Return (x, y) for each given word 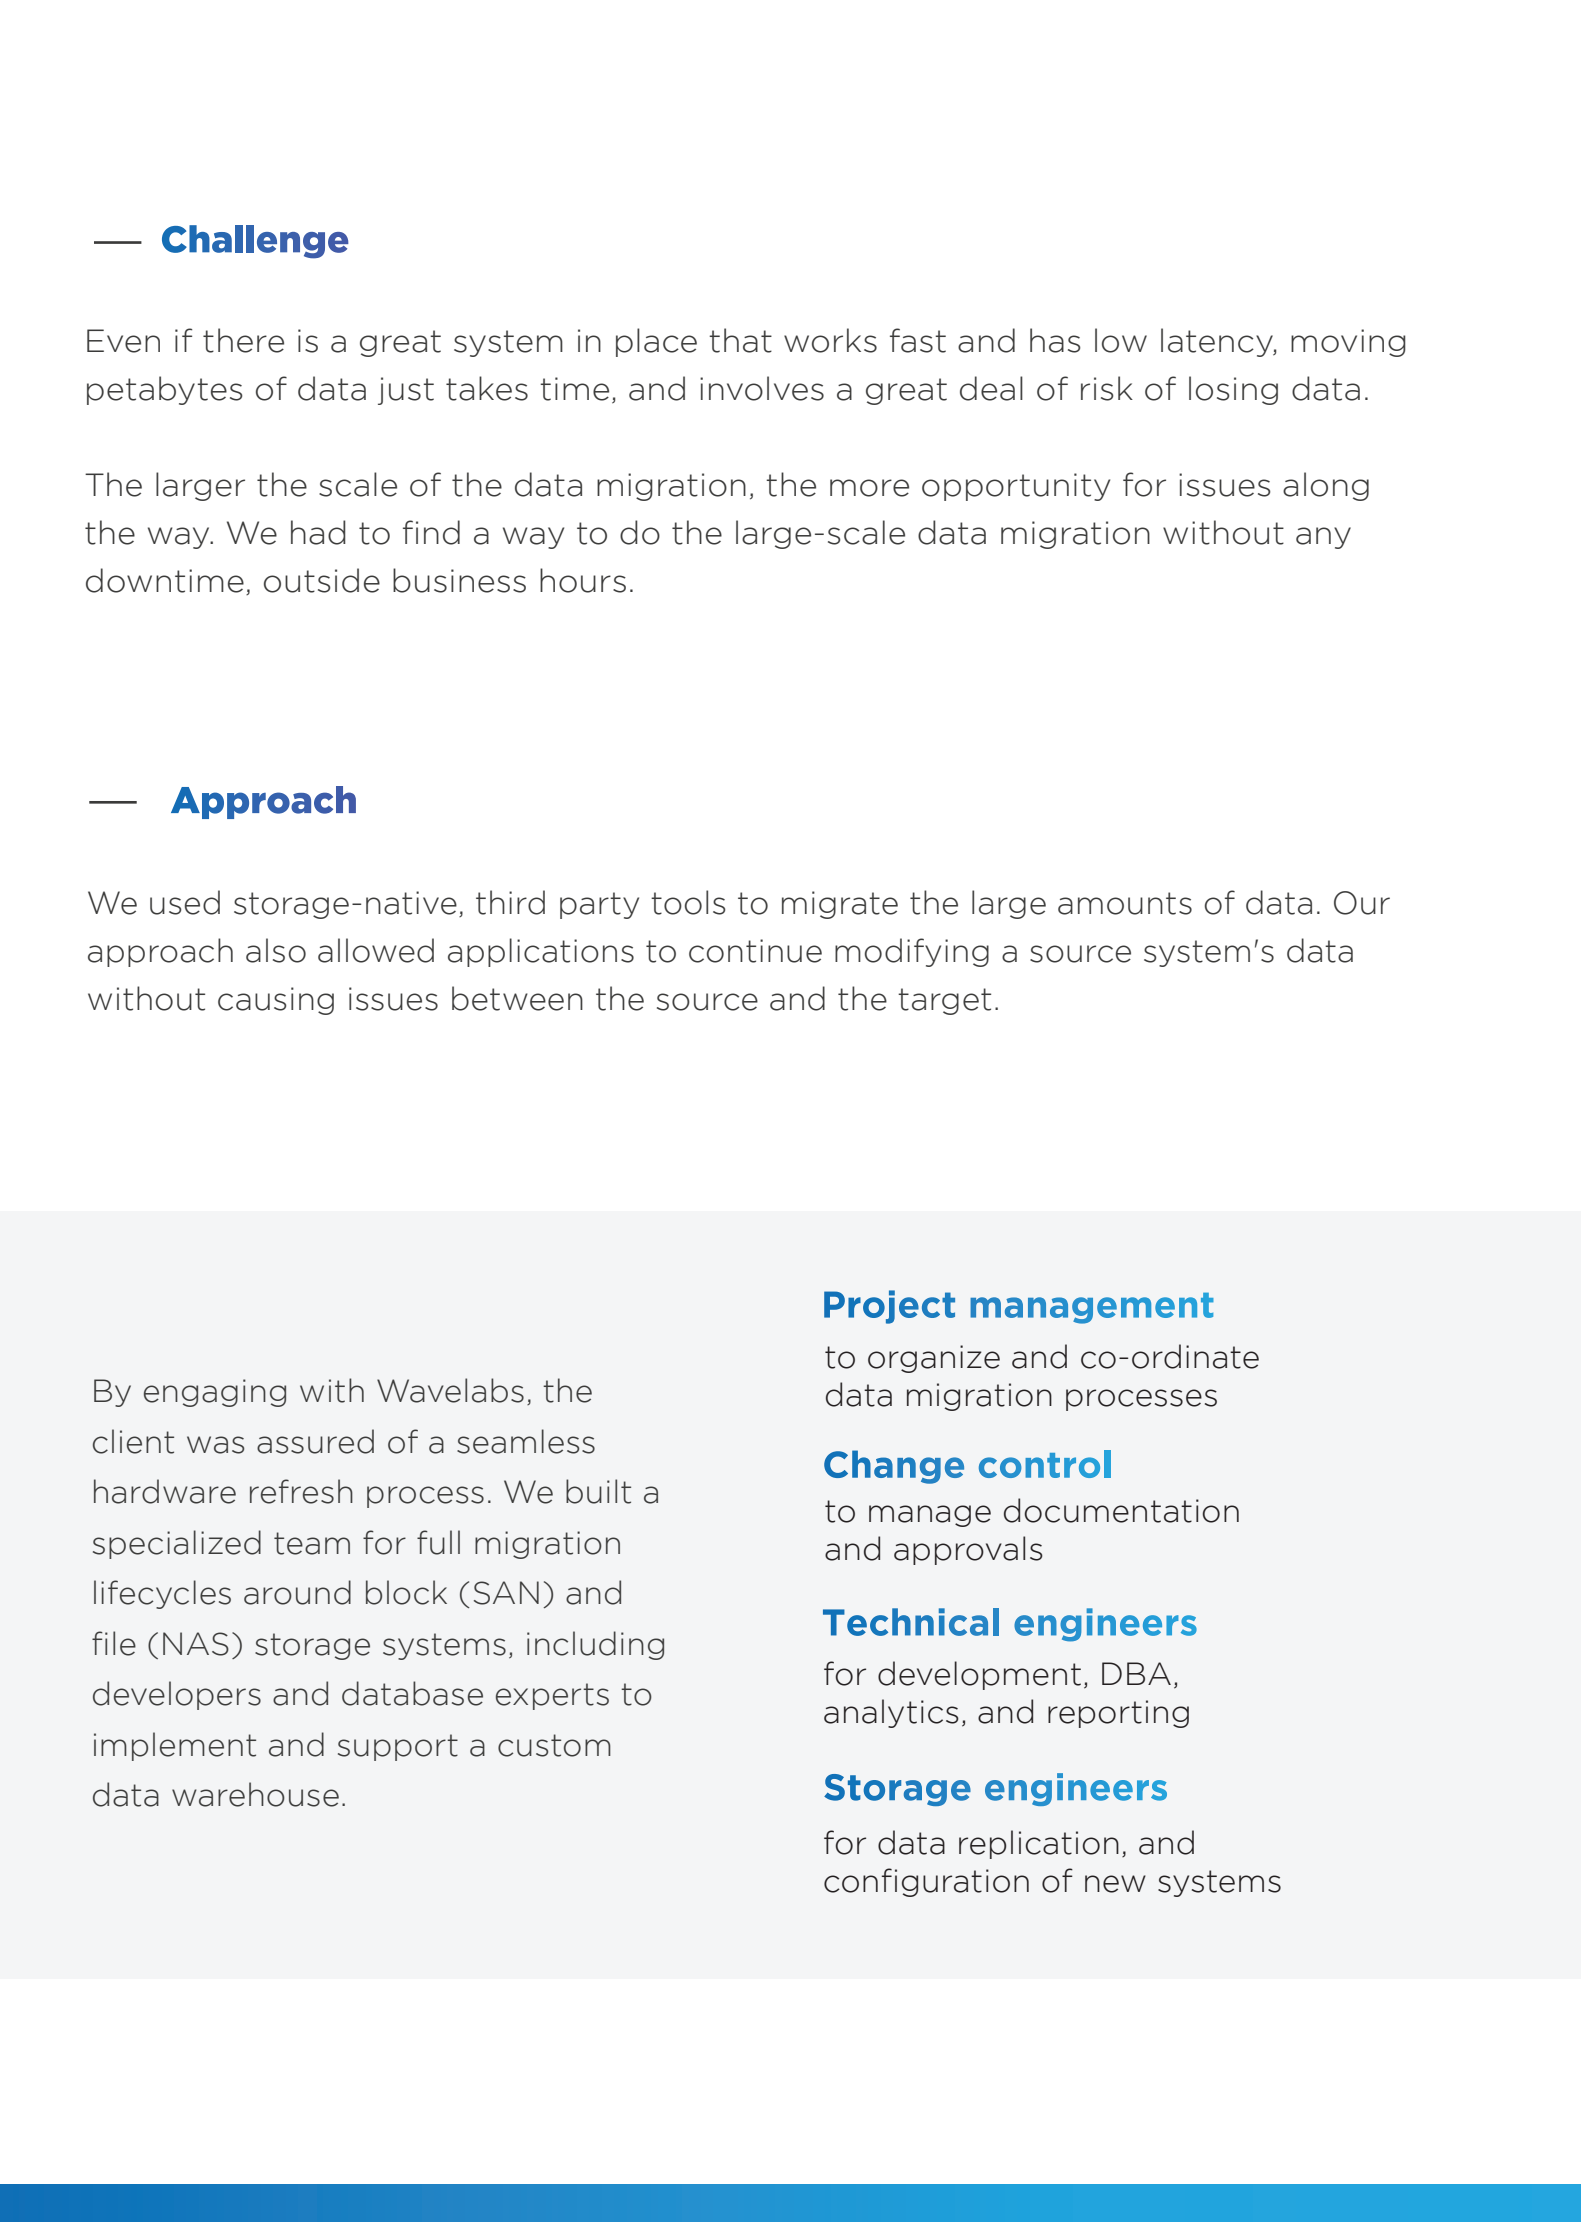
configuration (926, 1882)
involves (762, 388)
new (1115, 1884)
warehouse (255, 1794)
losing (1233, 390)
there (243, 340)
